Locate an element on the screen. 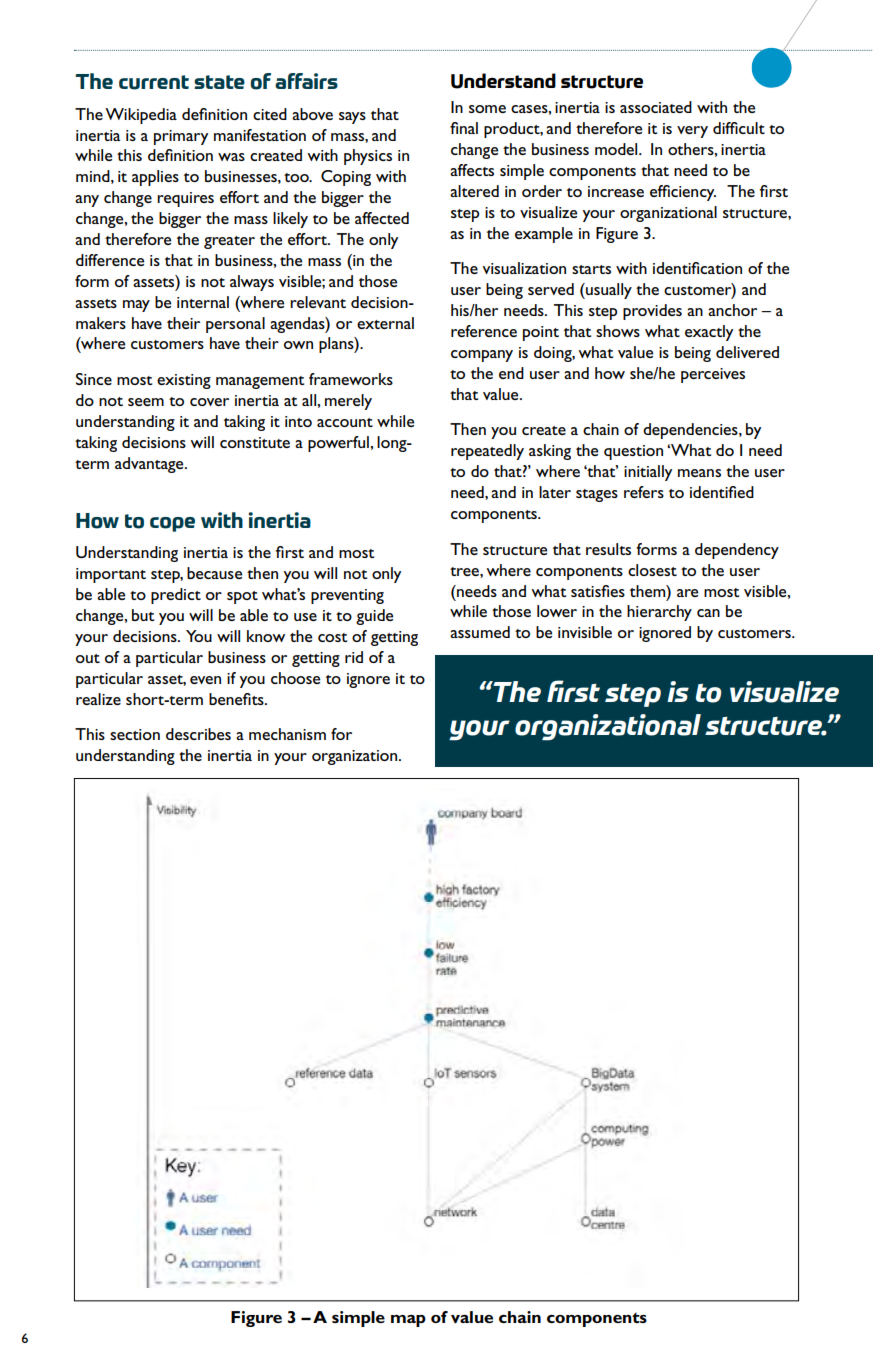 The image size is (873, 1372). primary is located at coordinates (181, 137).
